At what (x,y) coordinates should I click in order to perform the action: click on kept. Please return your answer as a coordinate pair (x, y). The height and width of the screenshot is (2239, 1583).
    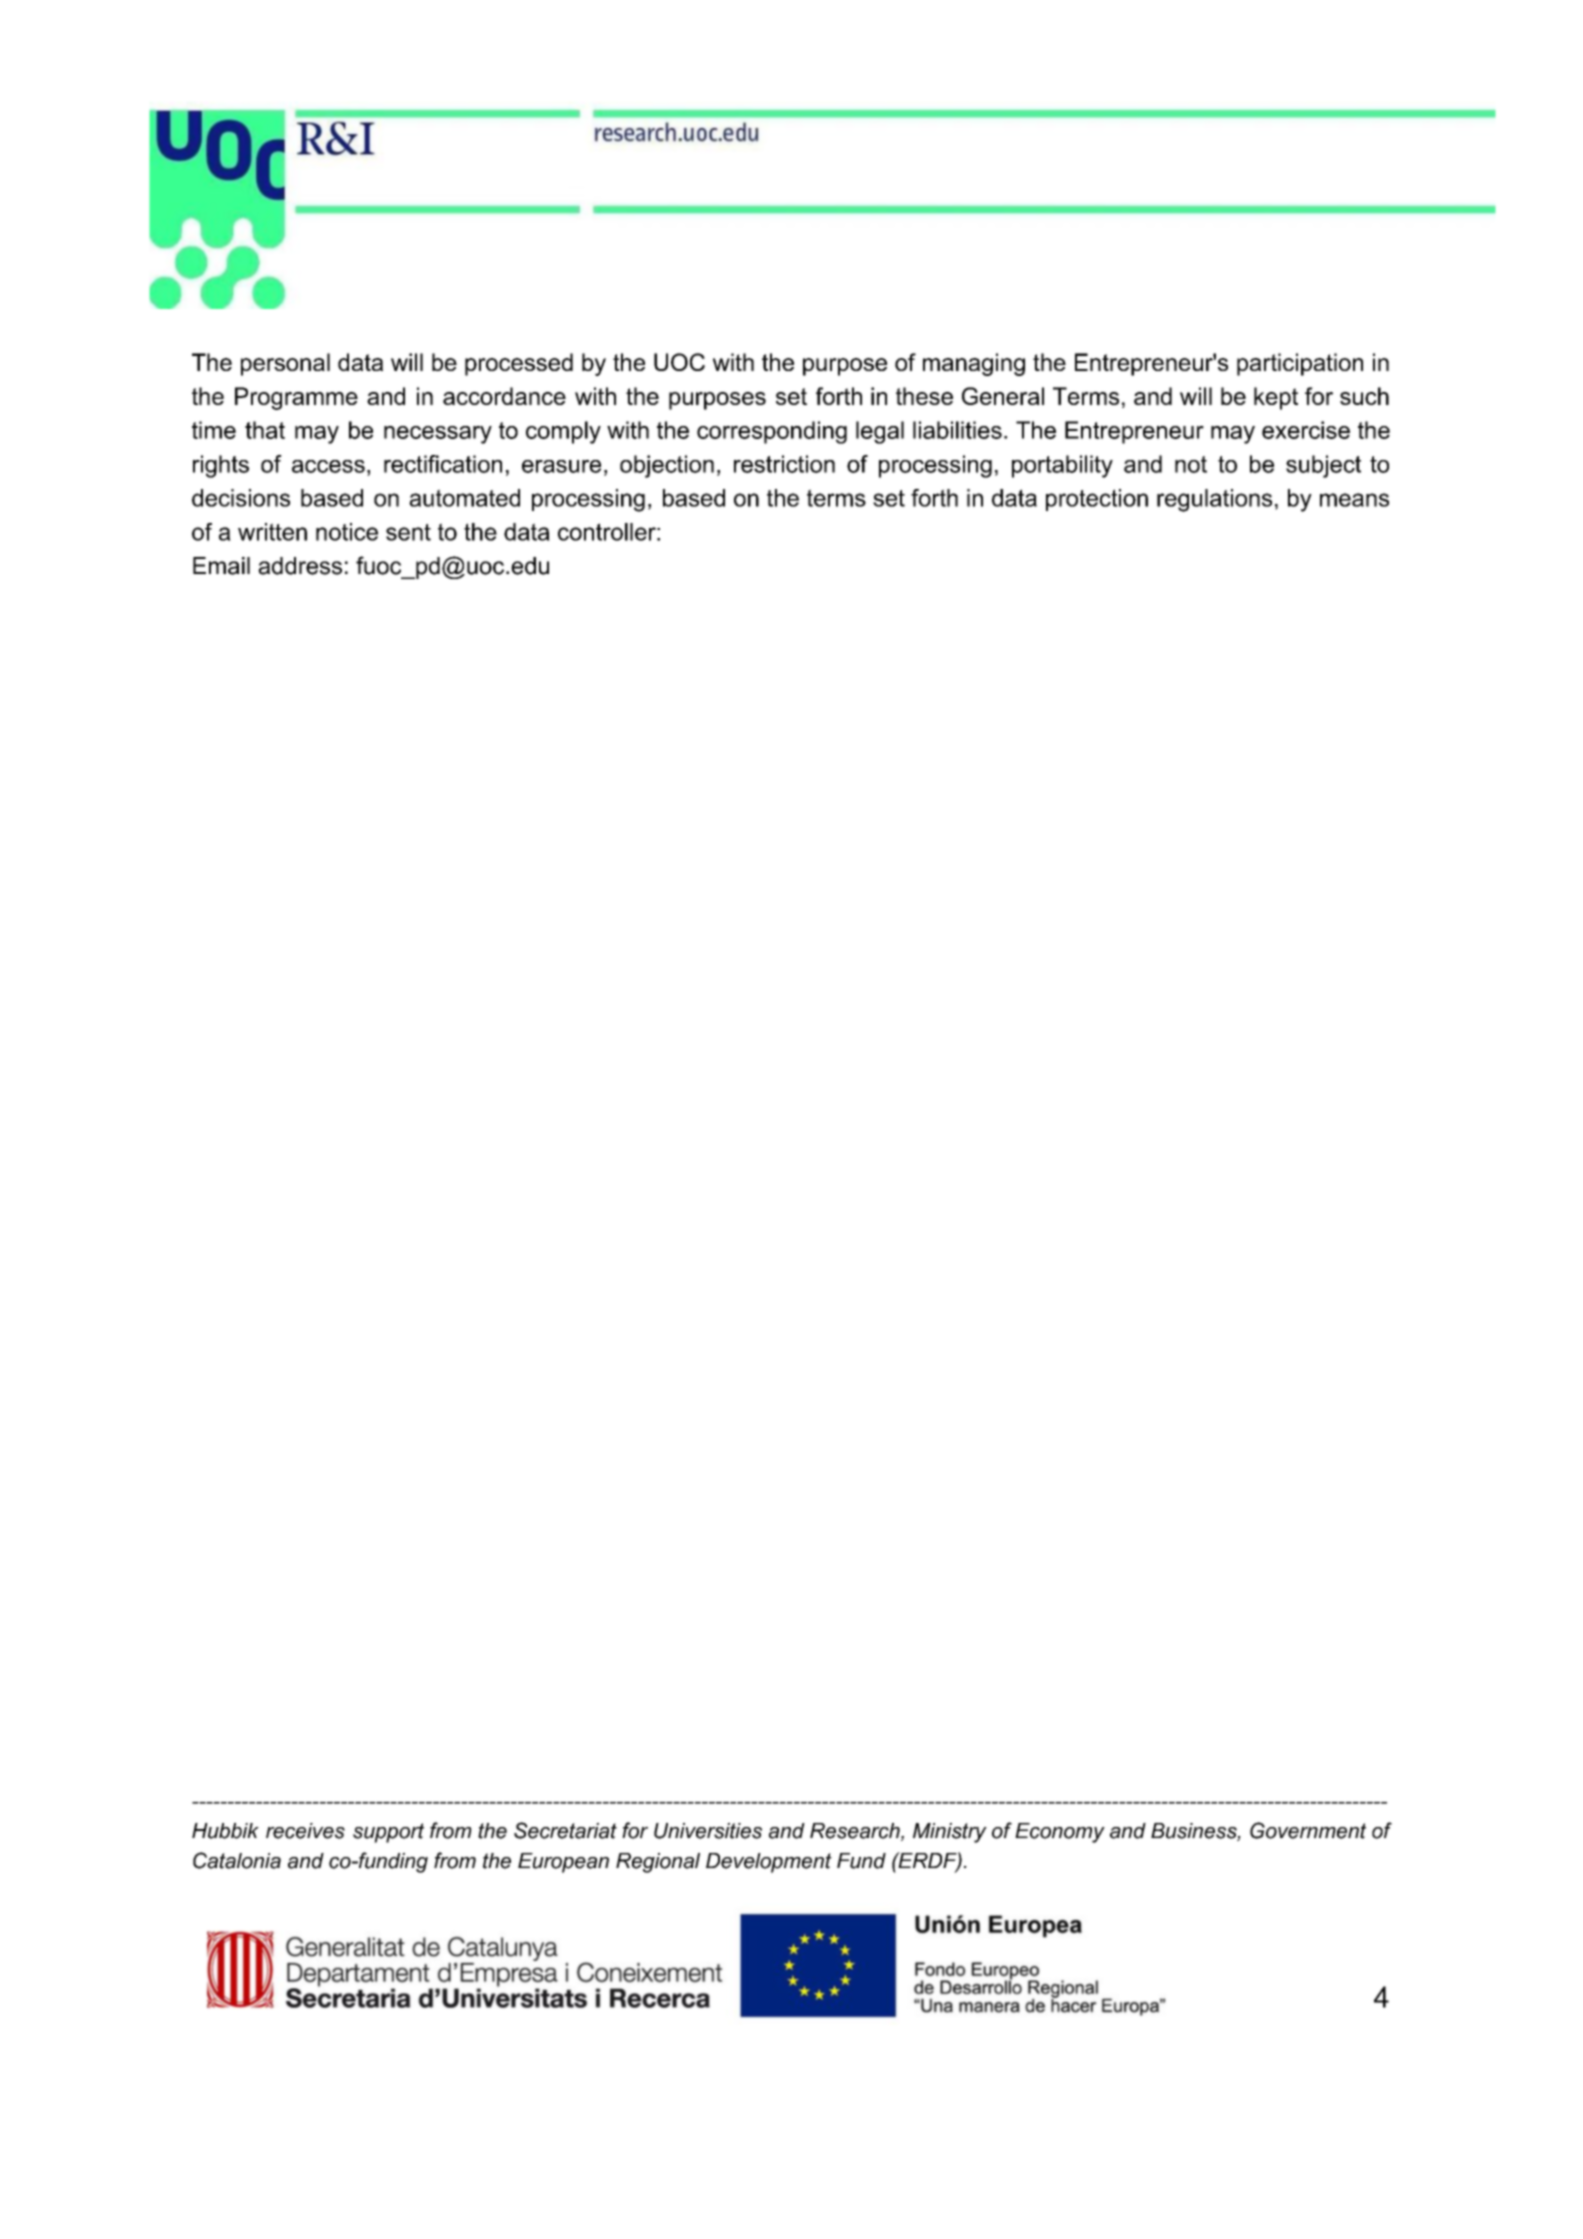
    Looking at the image, I should click on (1276, 398).
